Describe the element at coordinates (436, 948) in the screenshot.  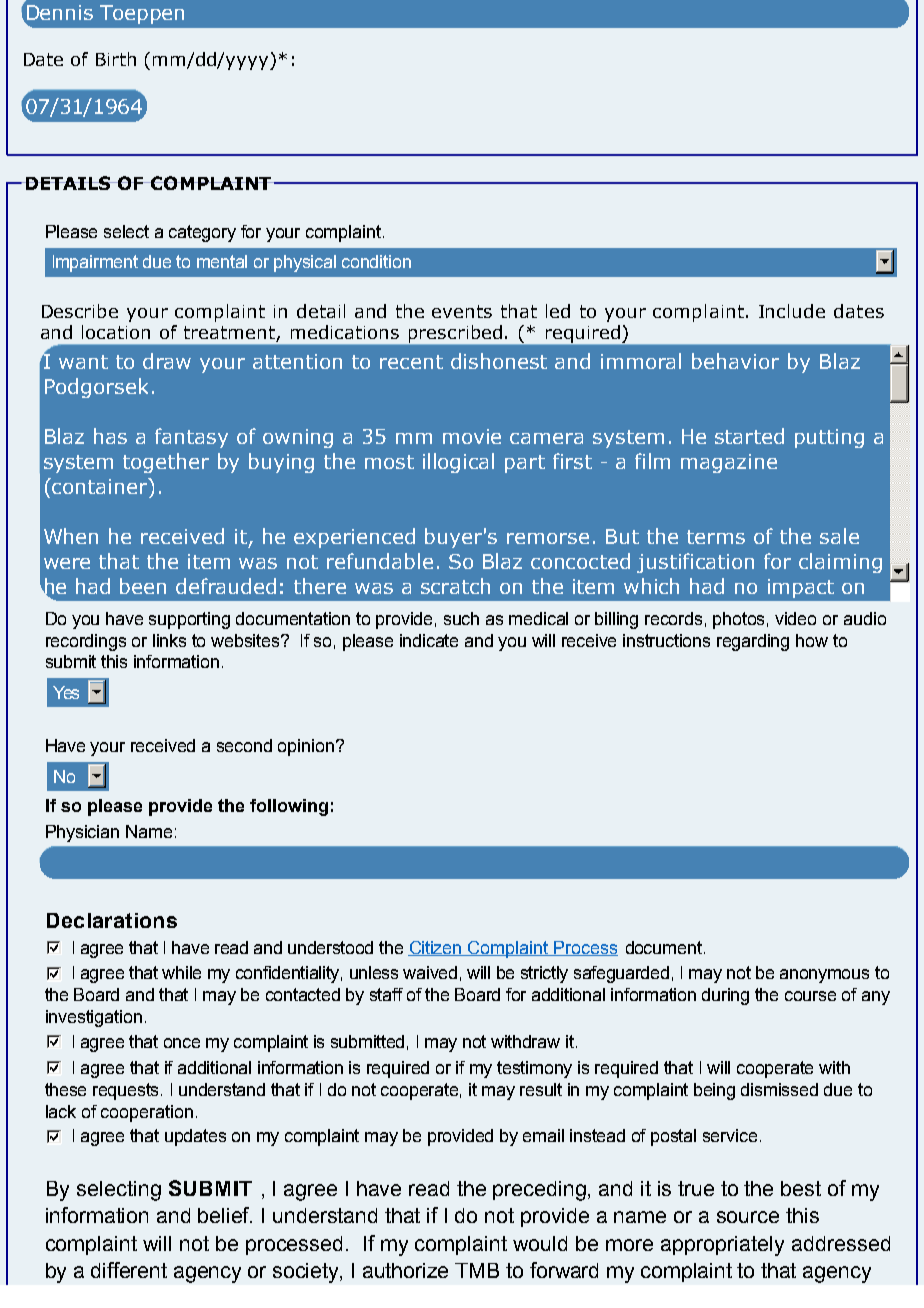
I see `Citizen` at that location.
